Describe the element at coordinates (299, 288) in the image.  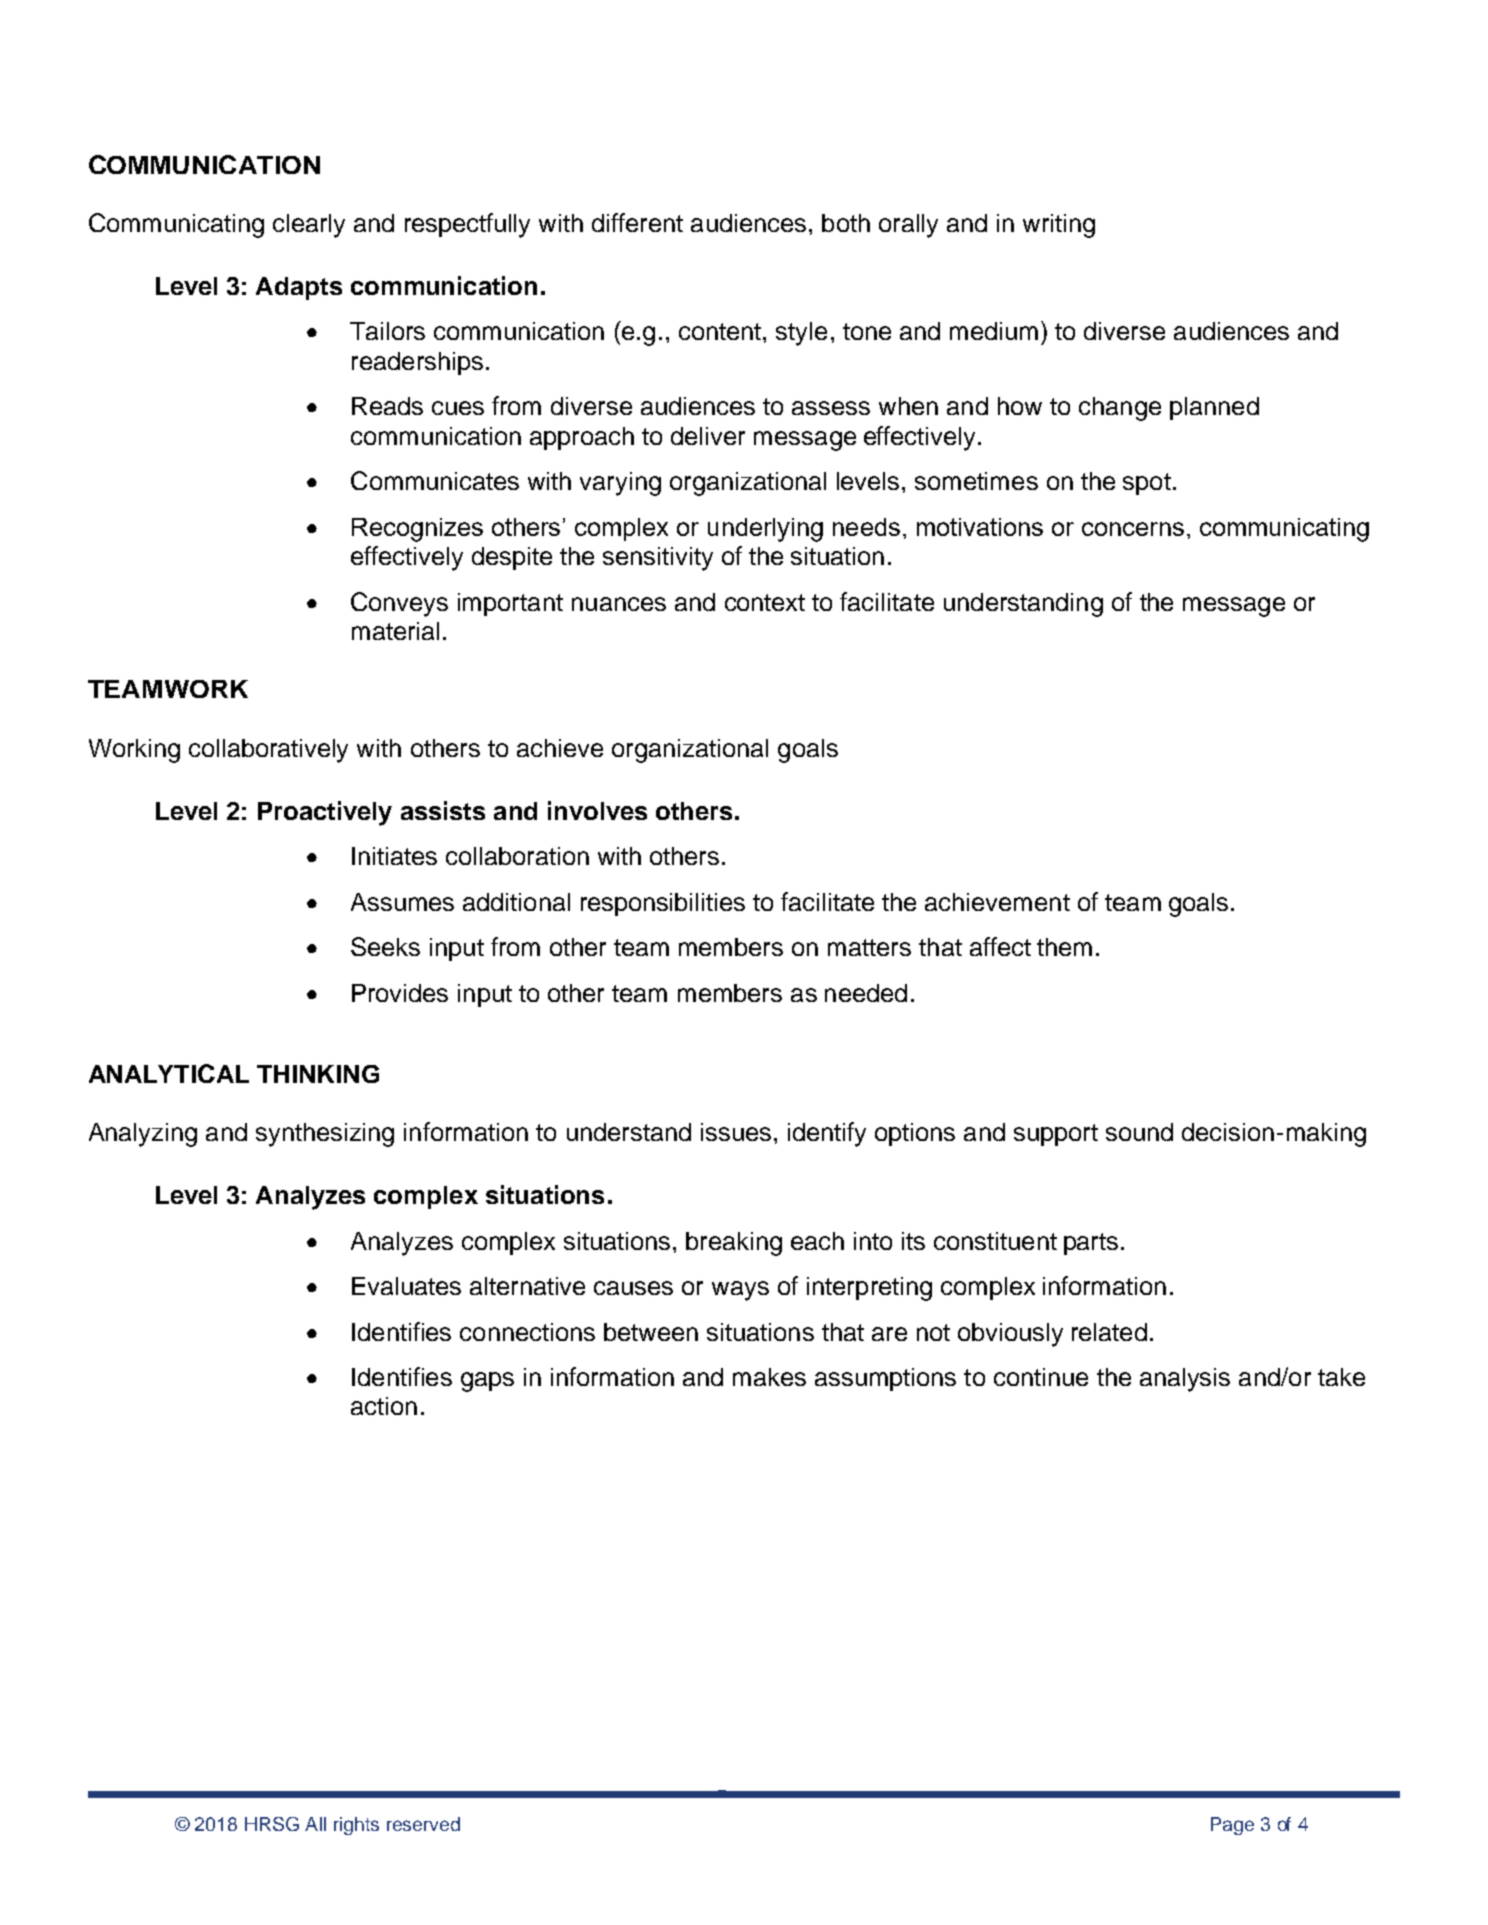
I see `Adapts` at that location.
